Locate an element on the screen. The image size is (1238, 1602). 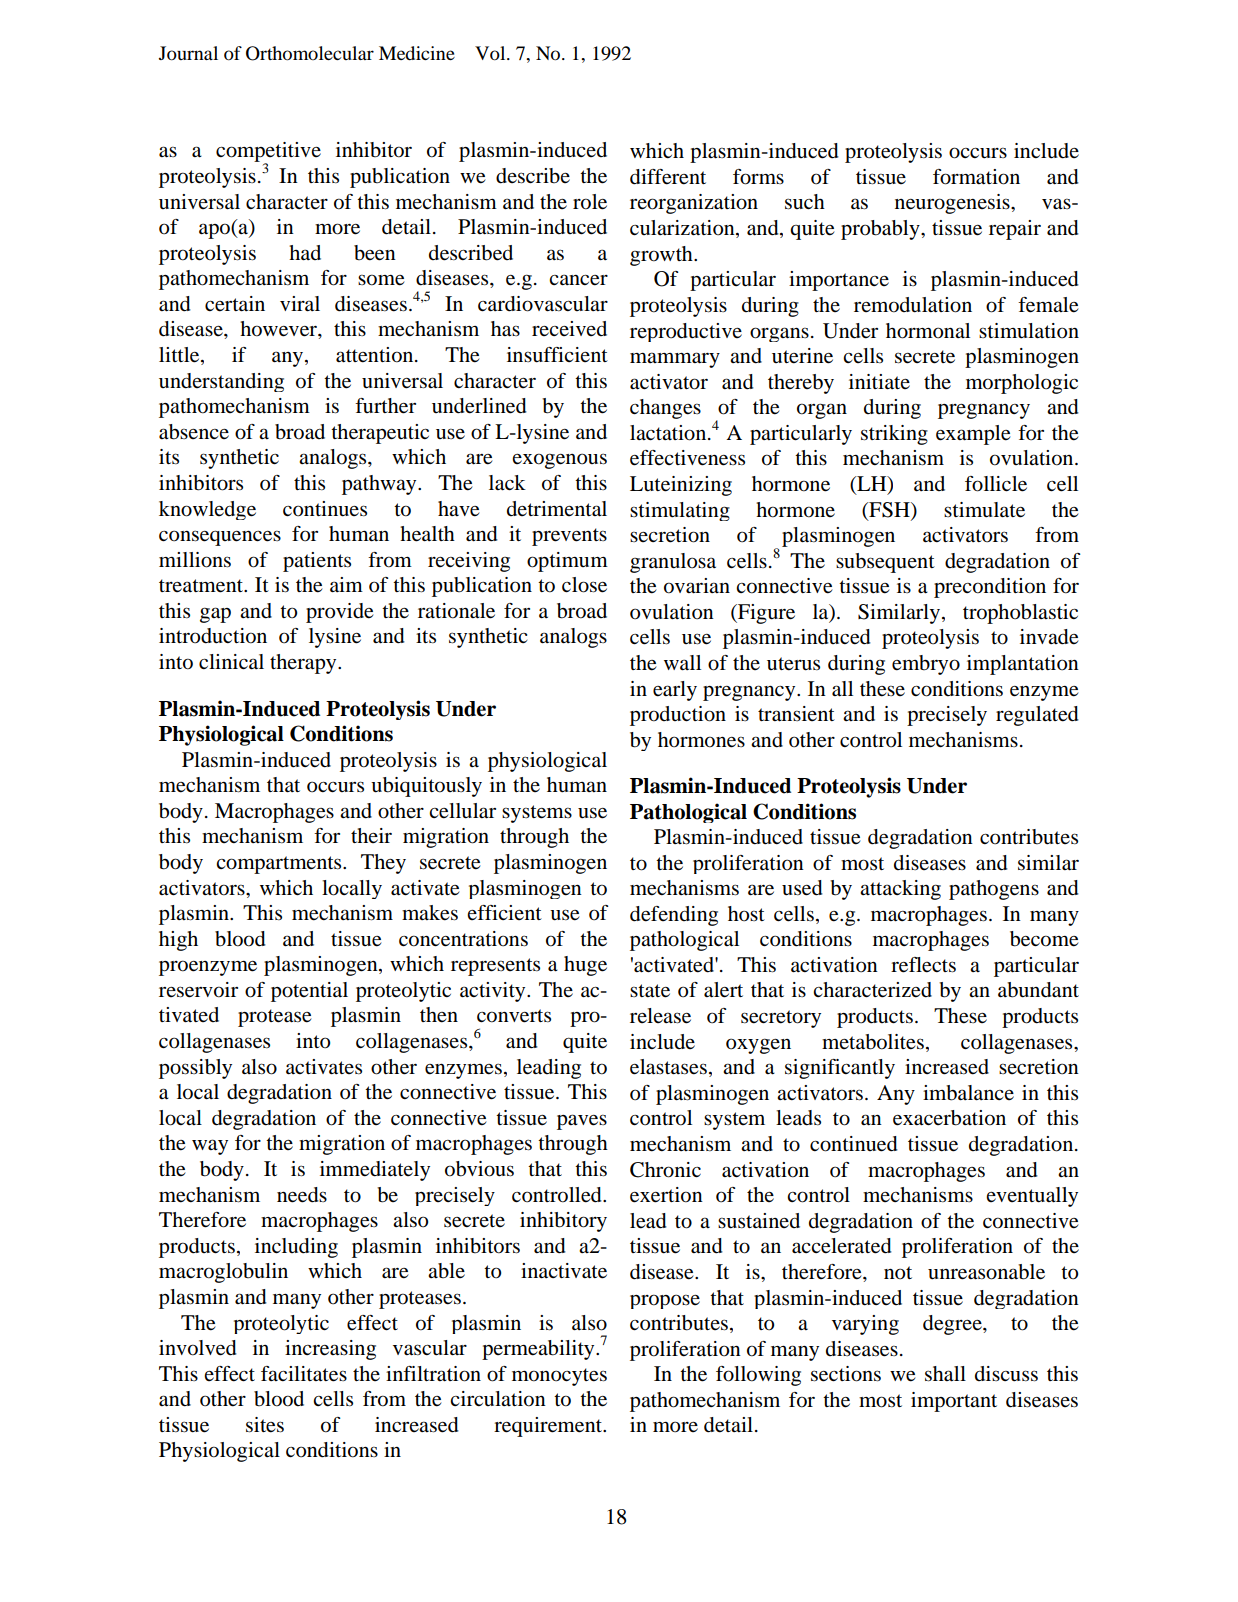
continues is located at coordinates (325, 509).
